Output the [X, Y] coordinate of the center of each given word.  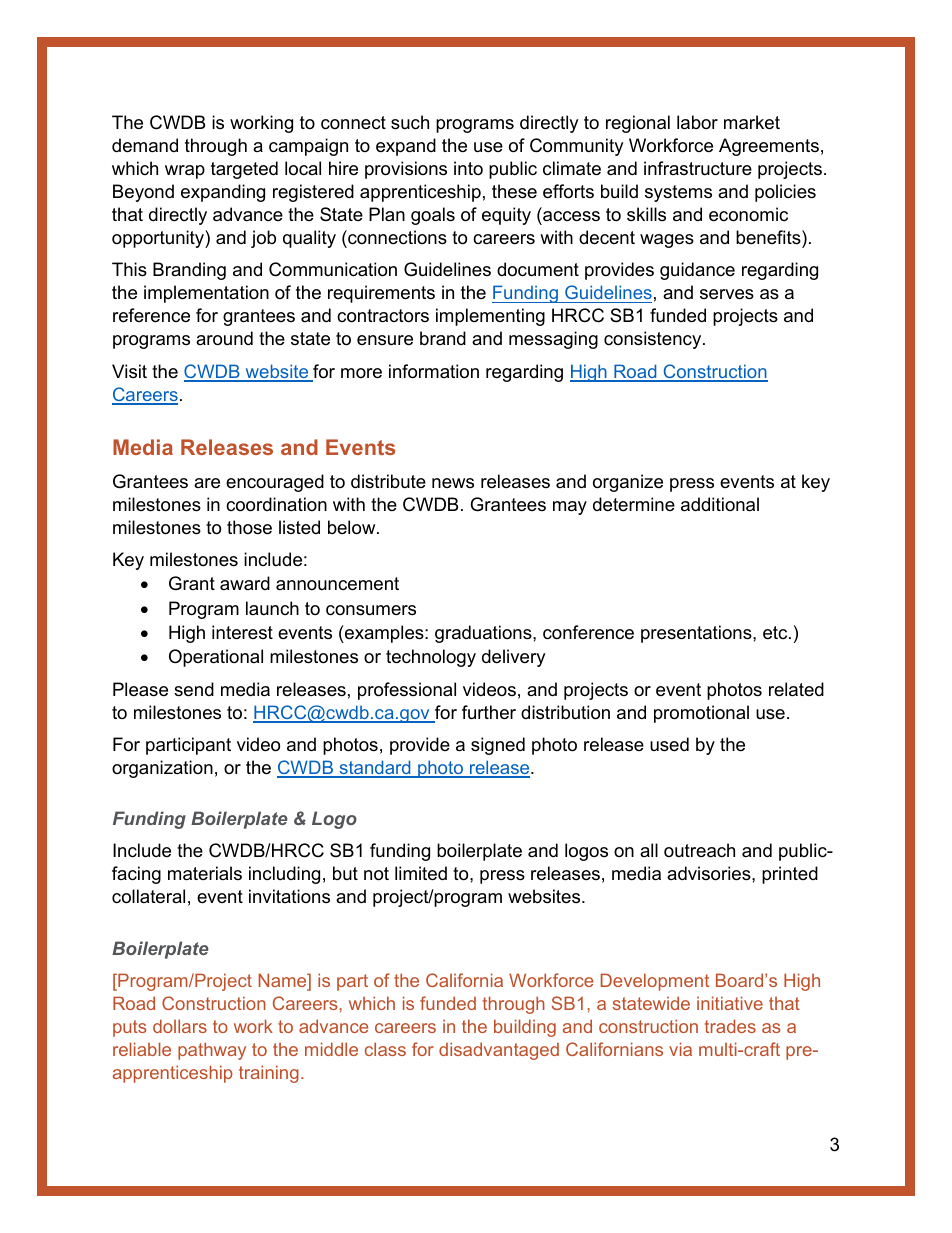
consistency [654, 340]
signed [498, 746]
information [434, 371]
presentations [697, 634]
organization [162, 769]
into [468, 168]
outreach [699, 850]
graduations [484, 634]
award [245, 583]
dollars [180, 1026]
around [224, 338]
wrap [185, 172]
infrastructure [698, 168]
